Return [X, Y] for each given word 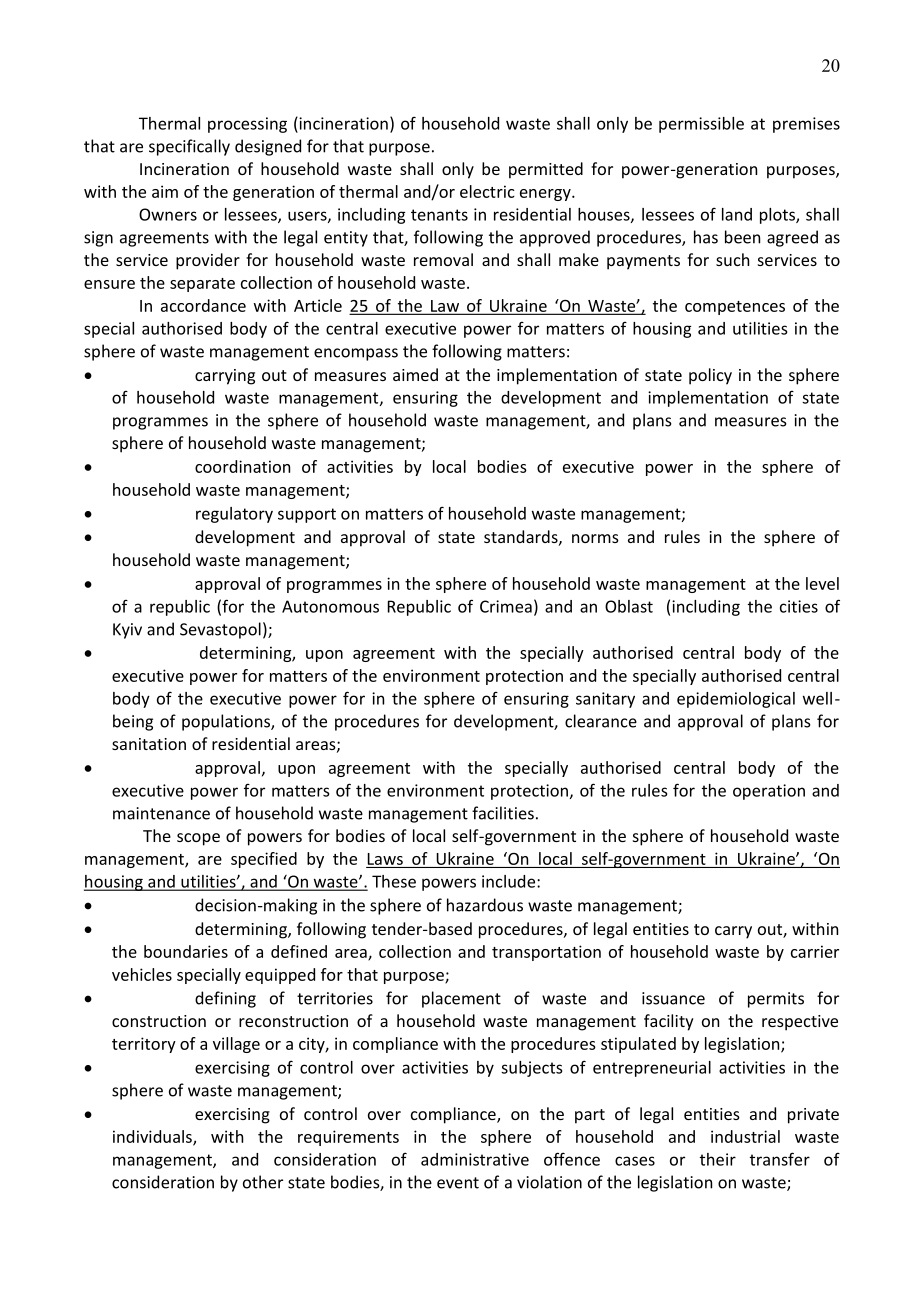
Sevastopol [220, 630]
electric [487, 191]
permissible [701, 125]
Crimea [506, 606]
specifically [189, 147]
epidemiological [736, 700]
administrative [475, 1159]
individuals [153, 1137]
